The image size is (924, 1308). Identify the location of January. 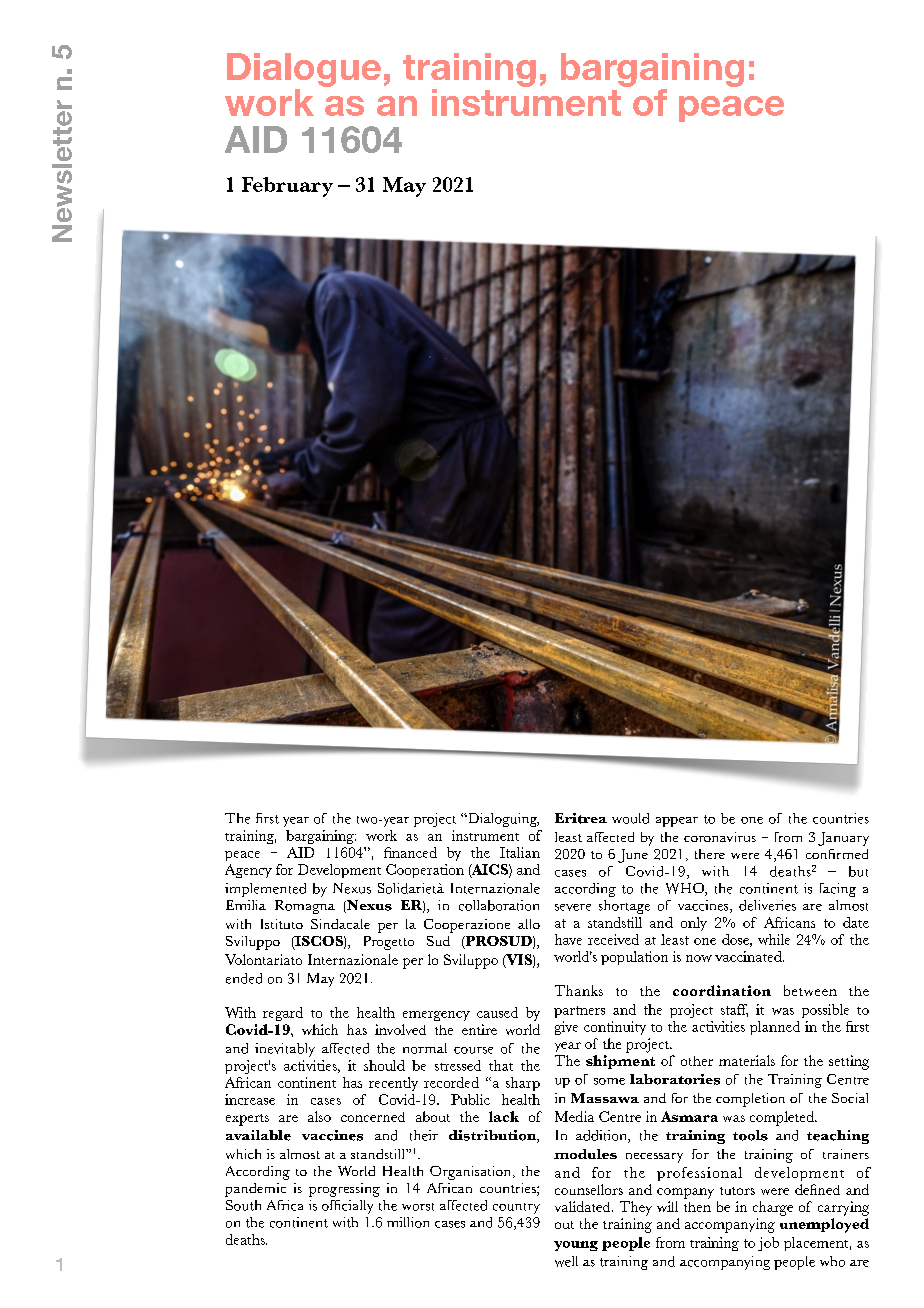
(843, 839).
